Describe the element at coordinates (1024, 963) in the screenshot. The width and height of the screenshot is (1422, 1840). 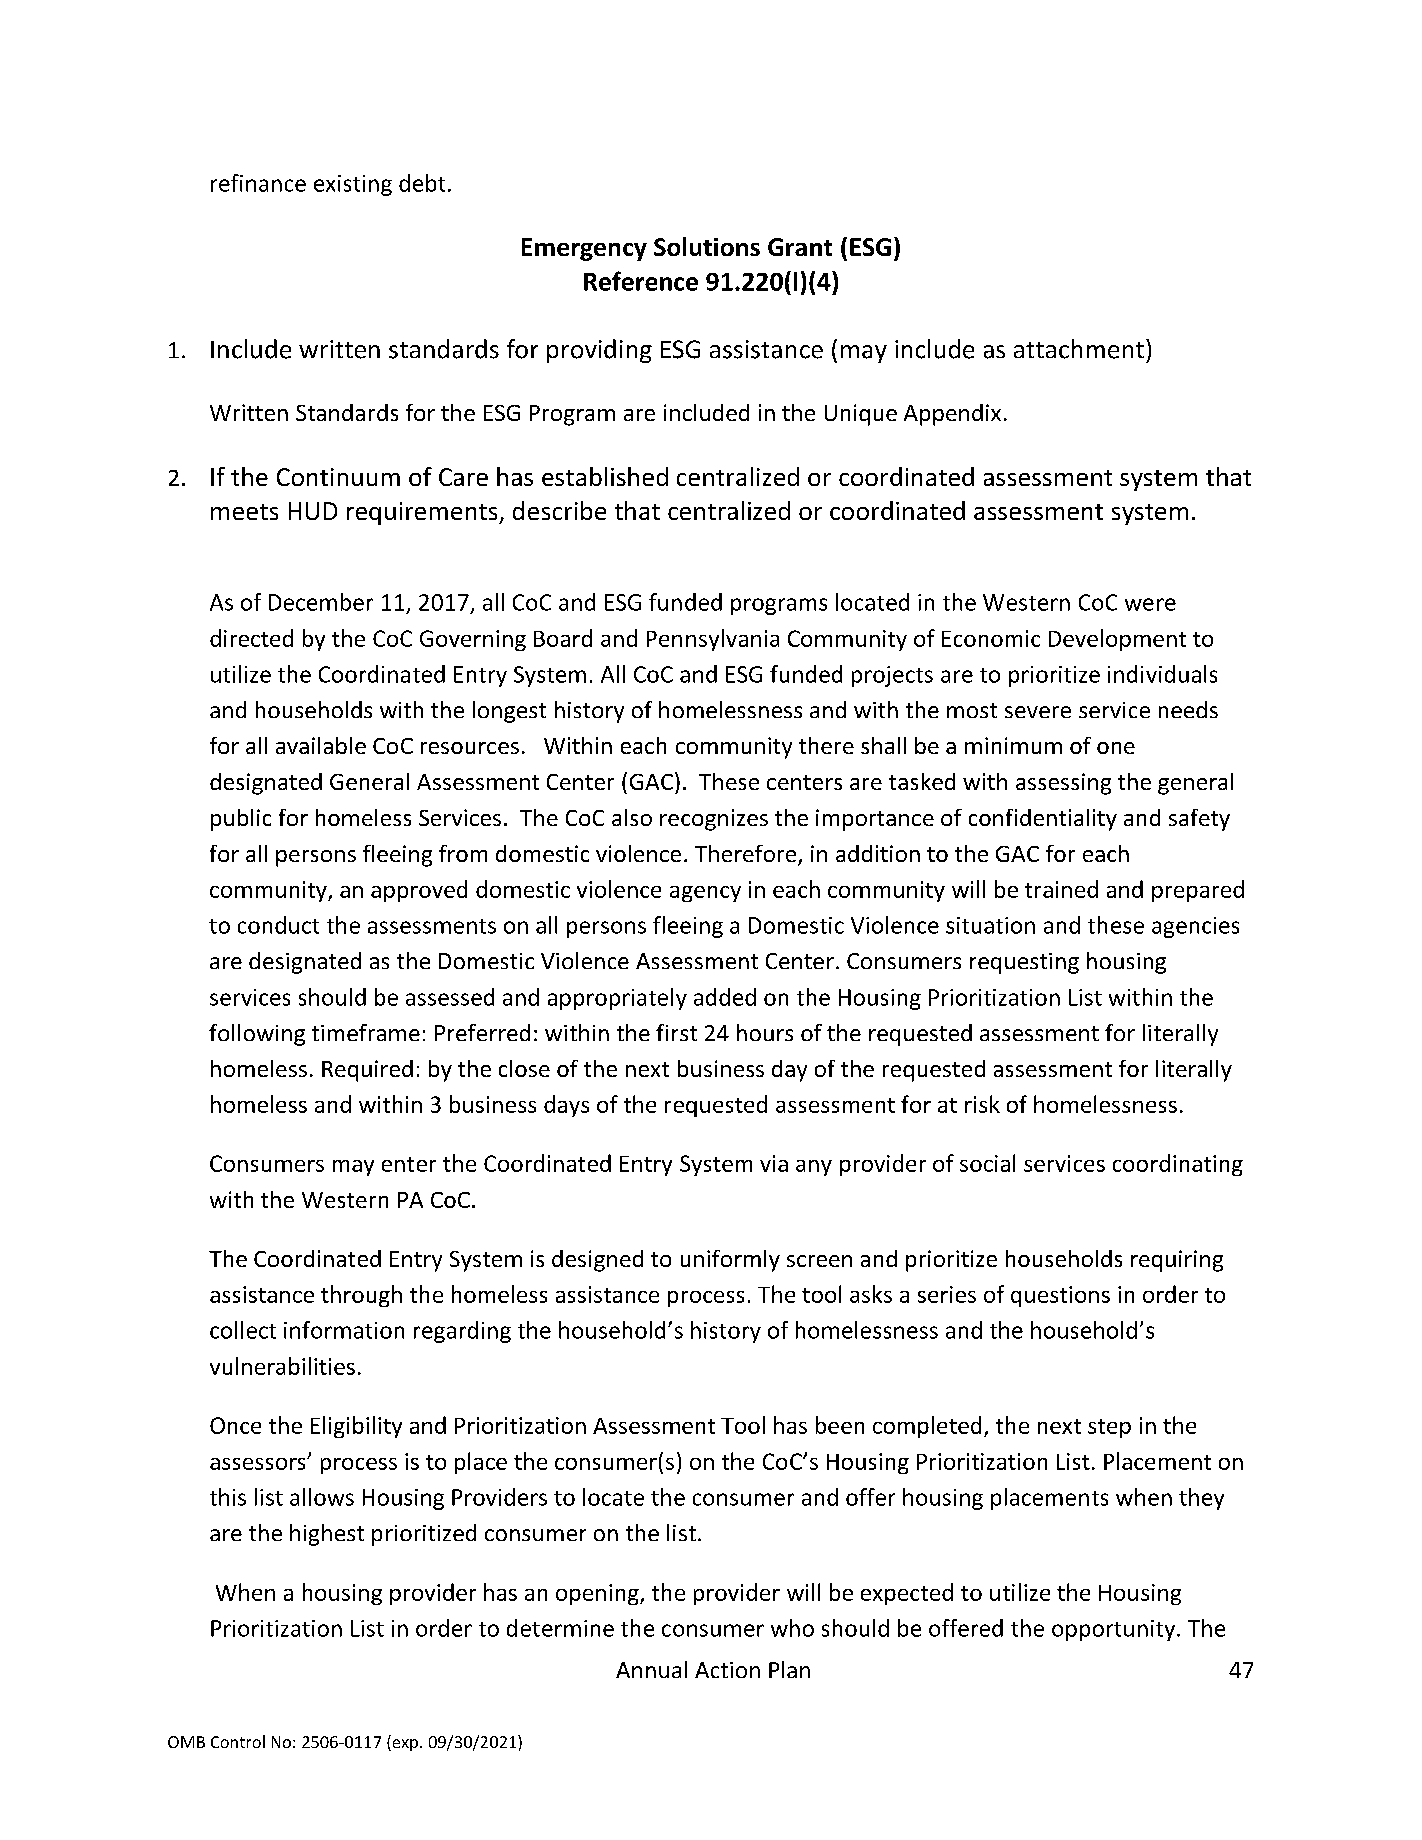
I see `requesting` at that location.
